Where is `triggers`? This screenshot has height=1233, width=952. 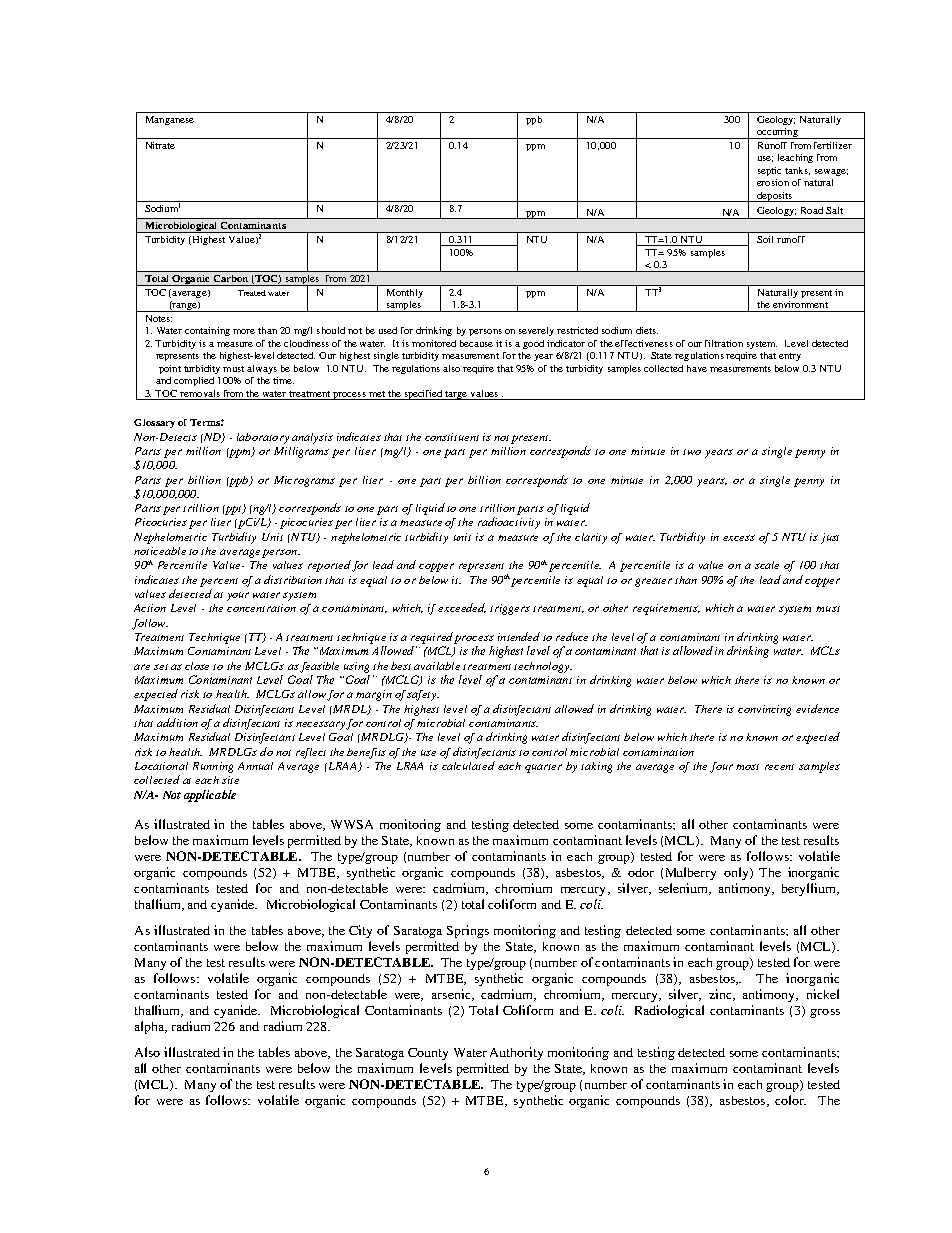 triggers is located at coordinates (510, 609).
